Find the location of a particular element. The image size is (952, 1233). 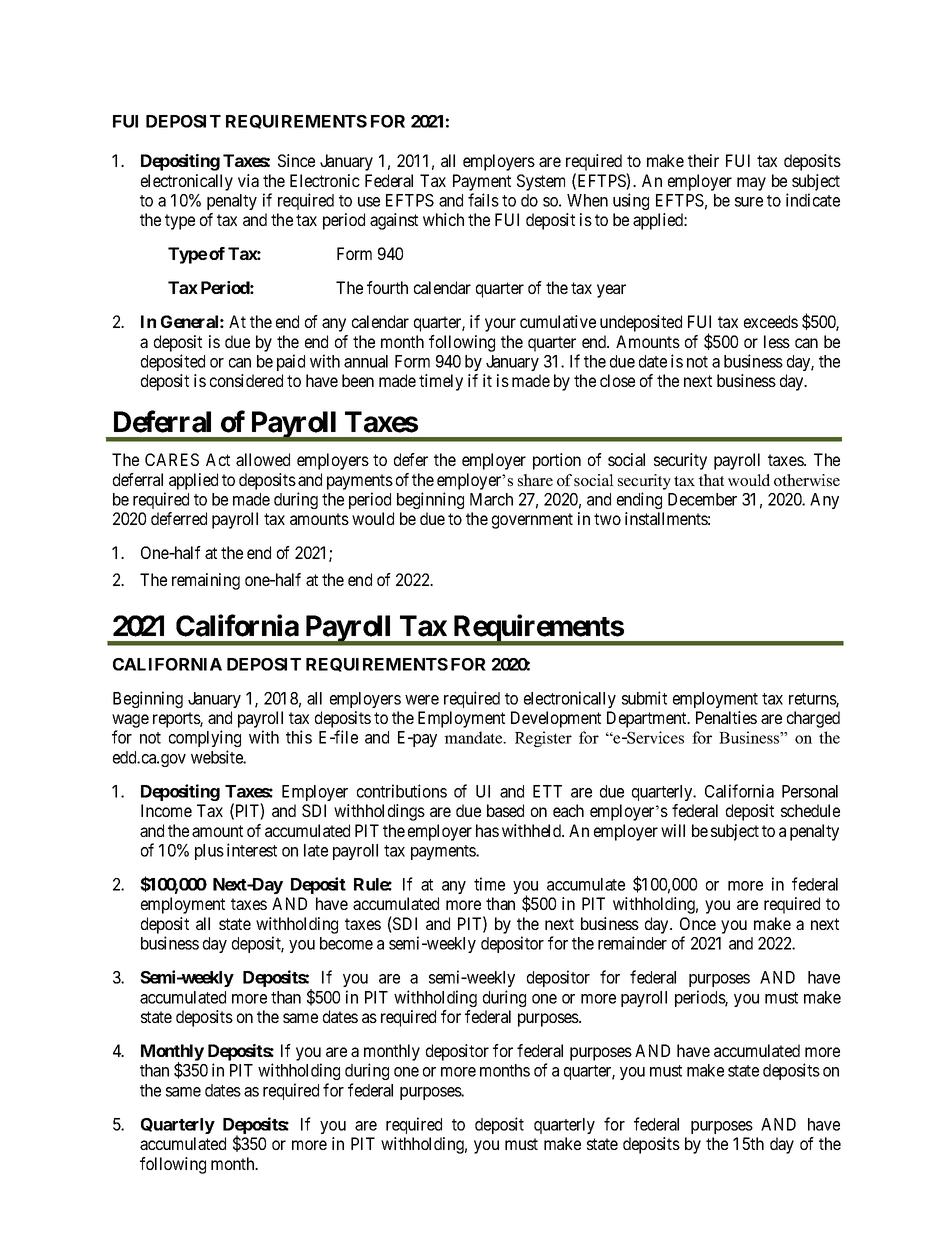

fails is located at coordinates (483, 200).
